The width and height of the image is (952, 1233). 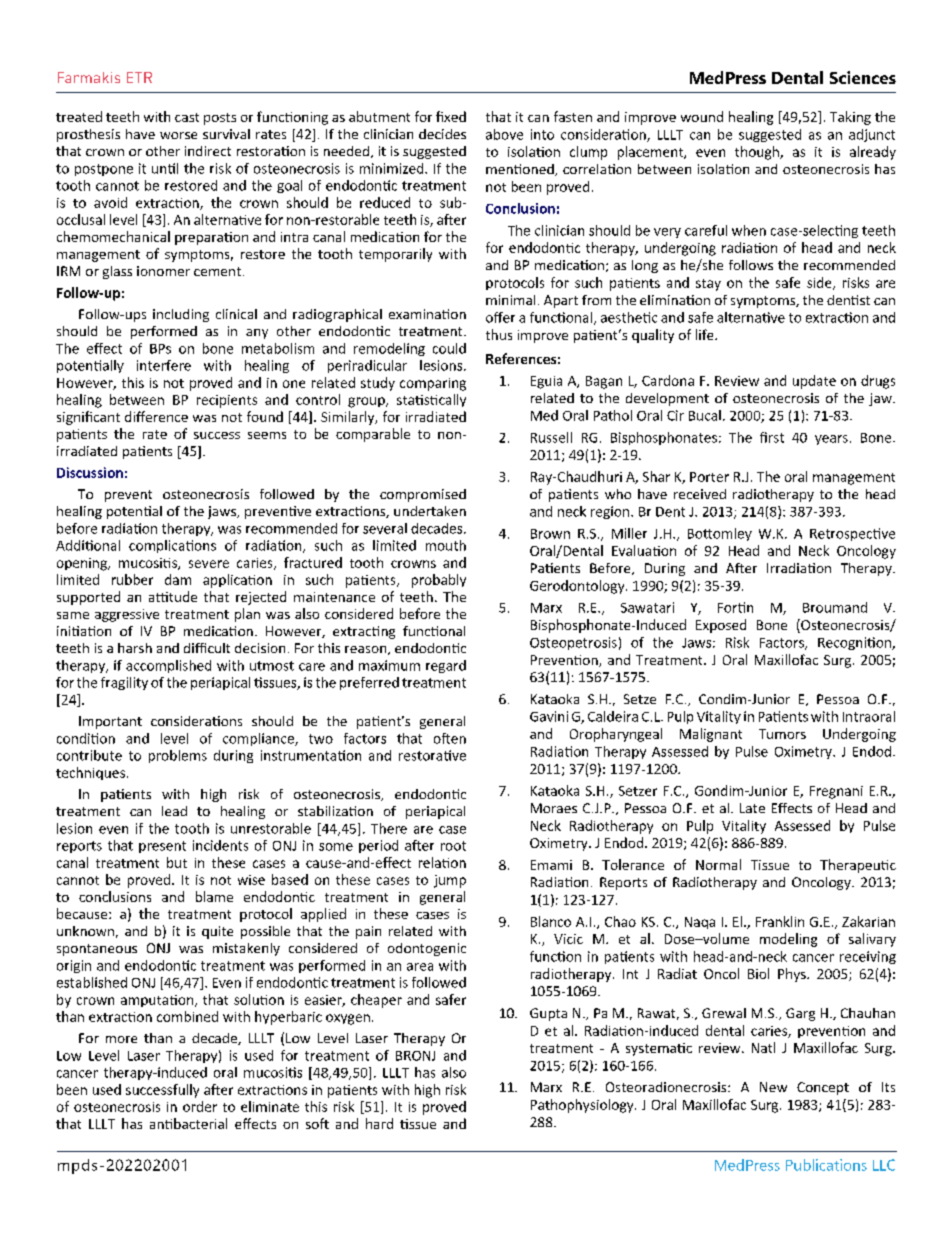 I want to click on fixed, so click(x=451, y=116).
